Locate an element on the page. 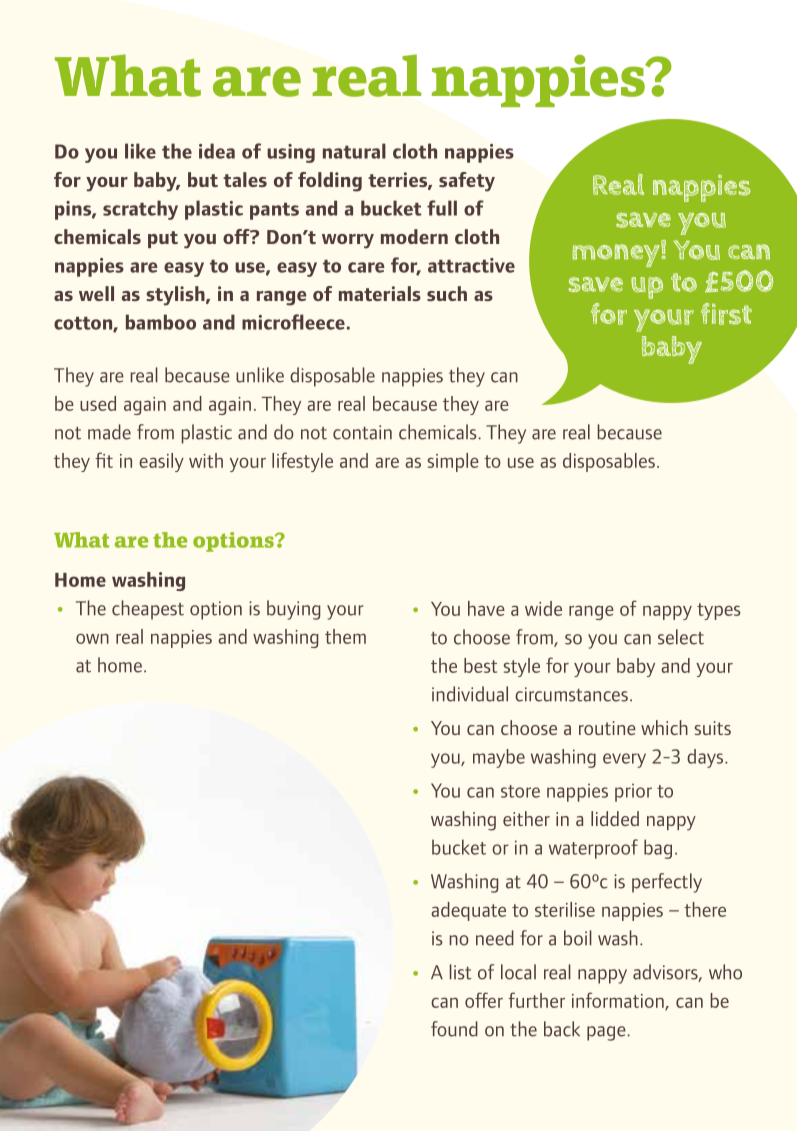 The width and height of the page is (797, 1131). adequate is located at coordinates (468, 911).
